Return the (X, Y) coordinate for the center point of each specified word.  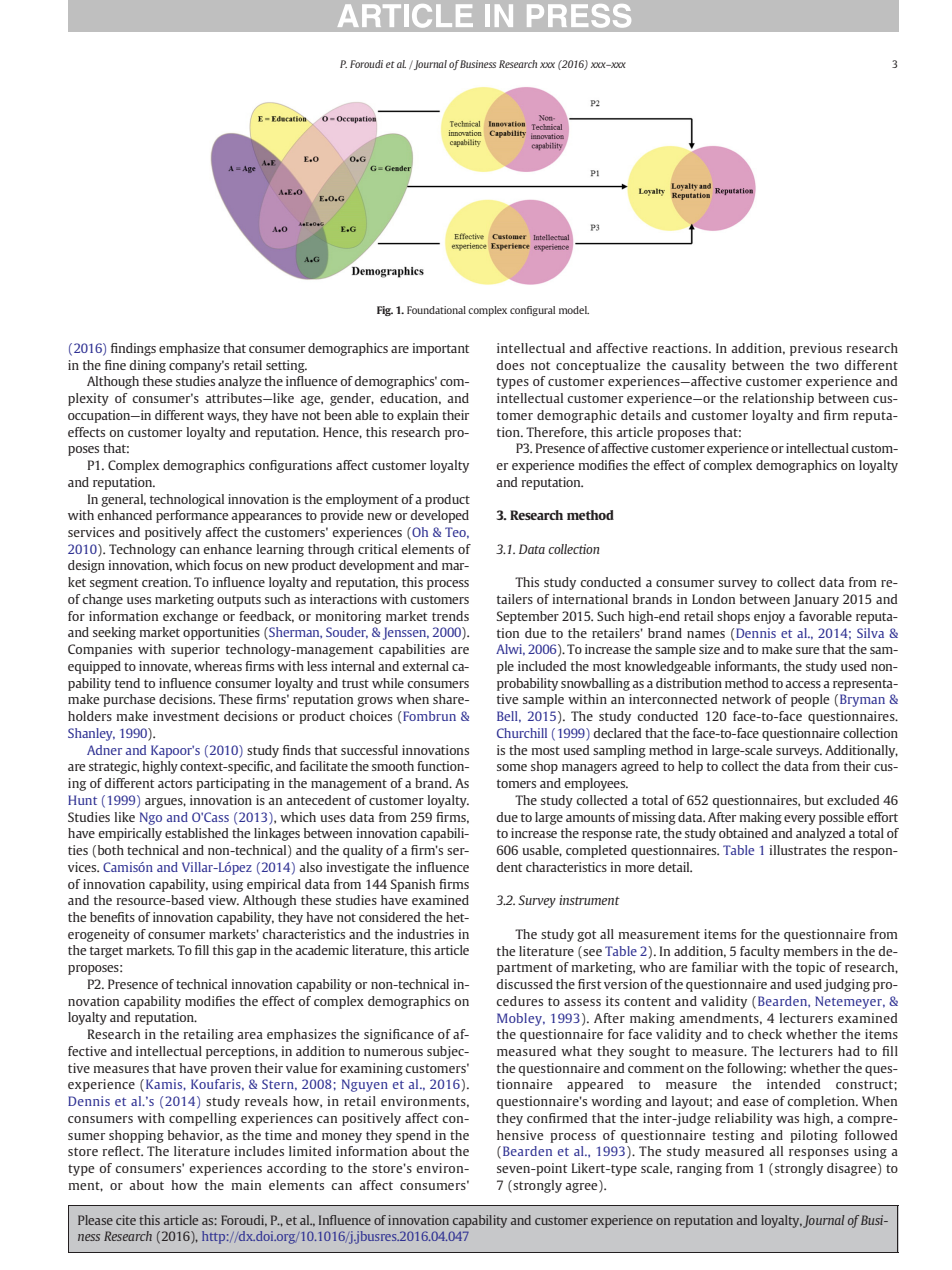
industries (425, 934)
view (223, 900)
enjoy (769, 617)
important (441, 349)
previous (816, 349)
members (811, 951)
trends (450, 616)
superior (195, 650)
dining (147, 366)
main (246, 1185)
